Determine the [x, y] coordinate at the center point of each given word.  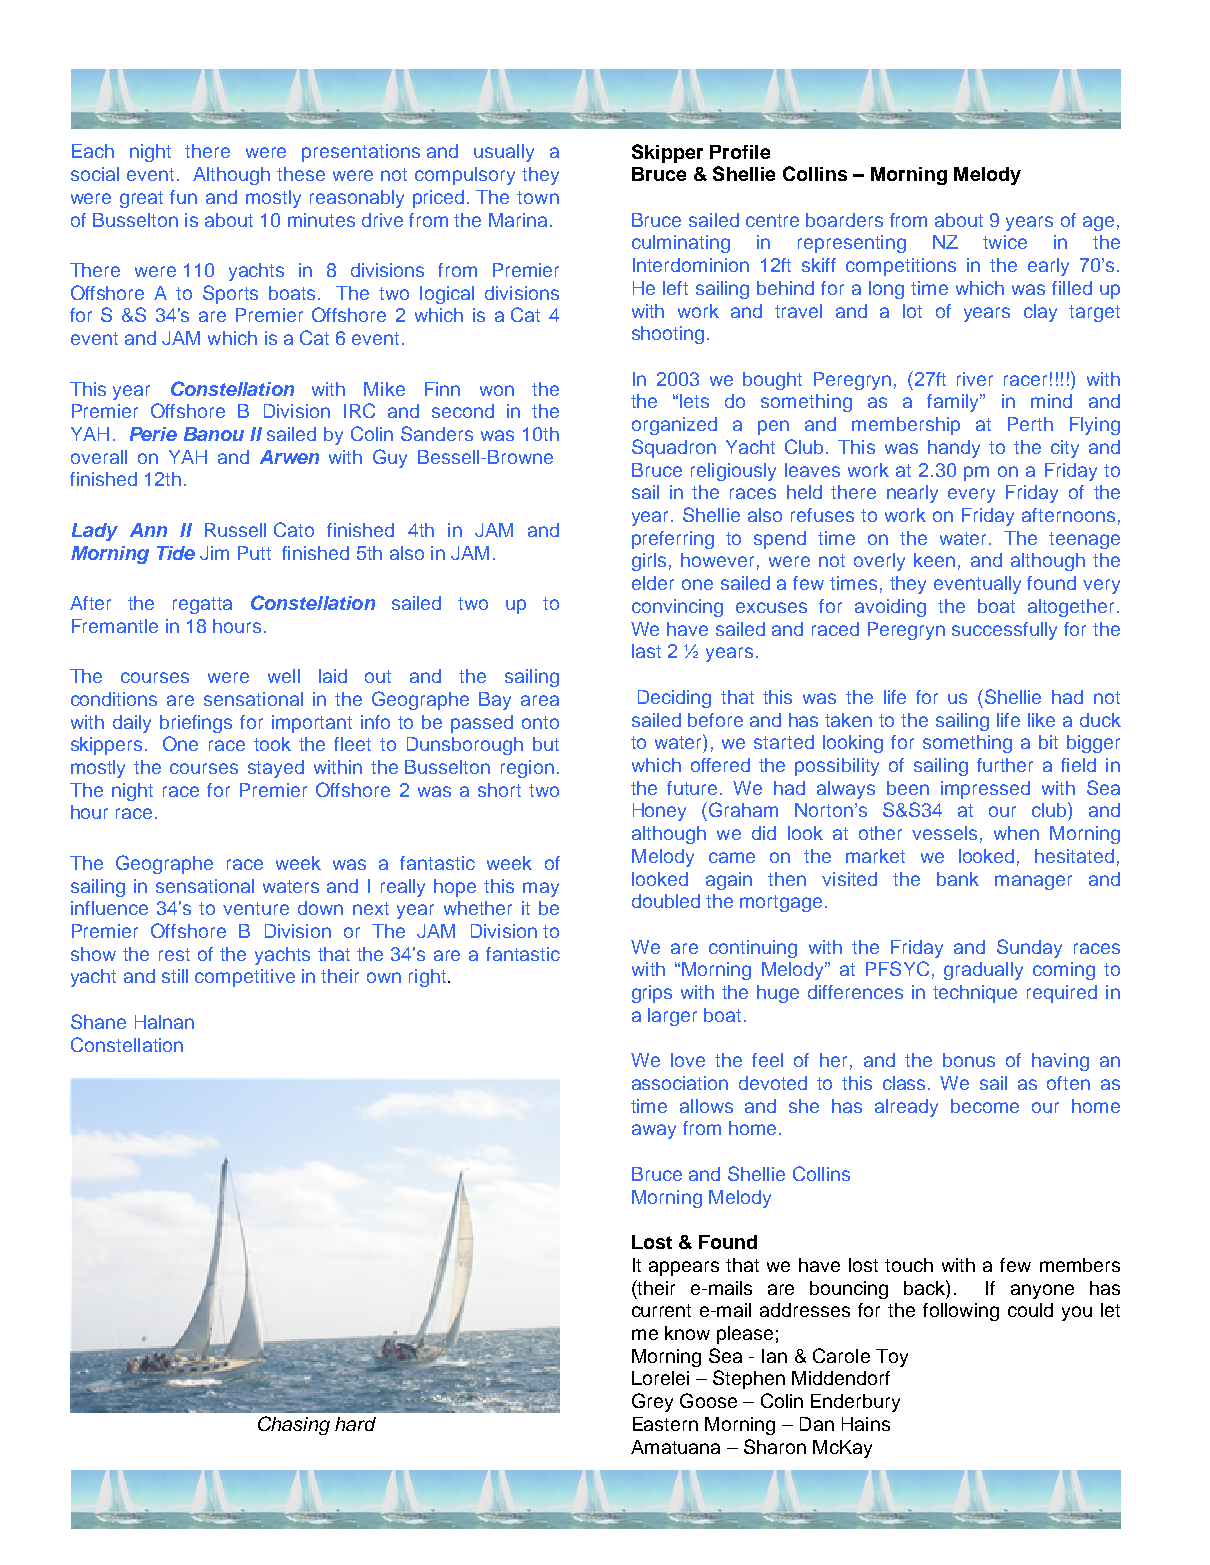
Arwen [289, 457]
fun [183, 197]
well [284, 676]
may [541, 889]
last [646, 651]
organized [674, 426]
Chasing [294, 1425]
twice [1005, 242]
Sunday [1029, 948]
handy [954, 449]
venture [256, 908]
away [654, 1131]
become [985, 1106]
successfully [1004, 631]
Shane [98, 1021]
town [538, 197]
